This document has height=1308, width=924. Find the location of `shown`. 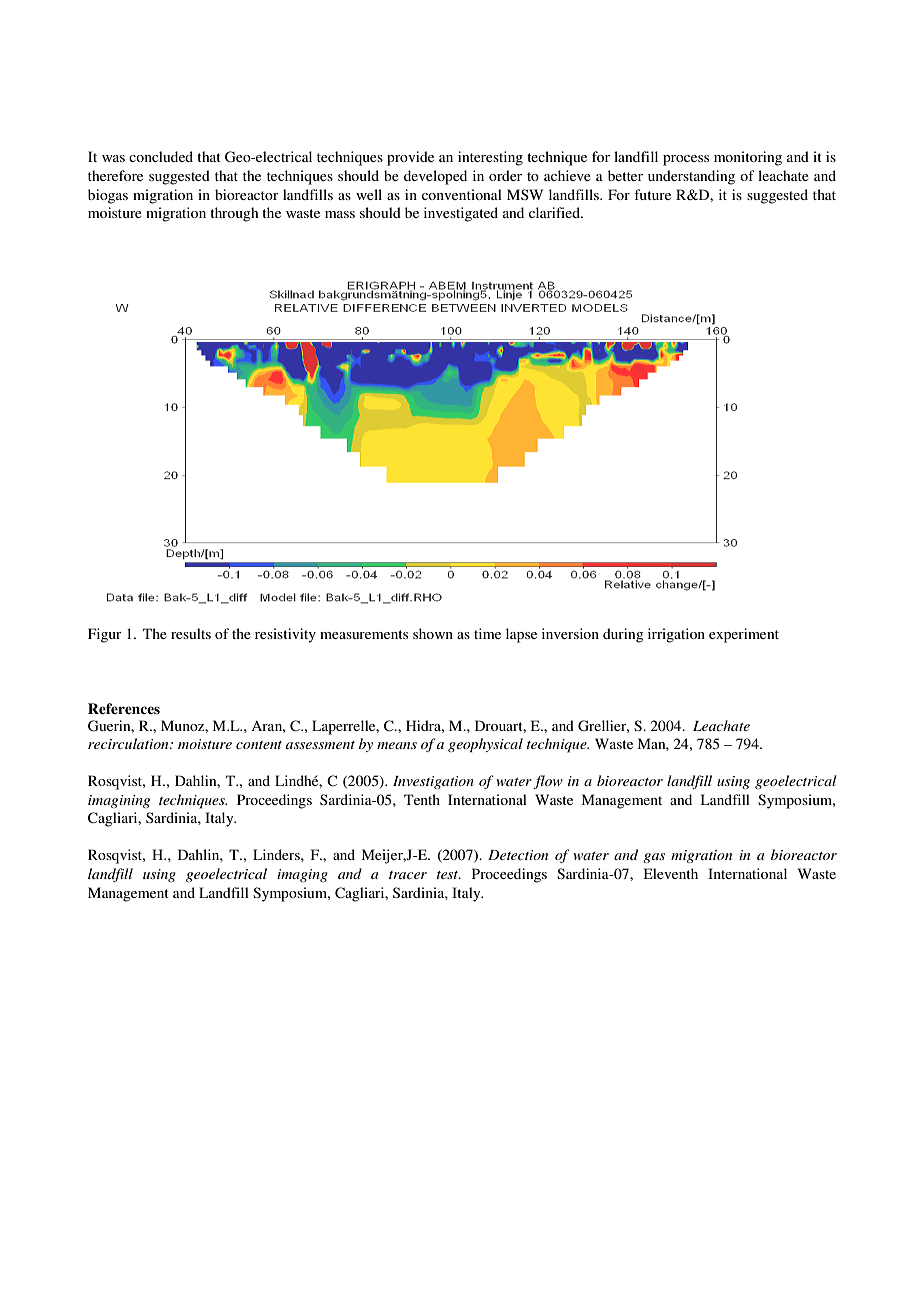

shown is located at coordinates (433, 633).
